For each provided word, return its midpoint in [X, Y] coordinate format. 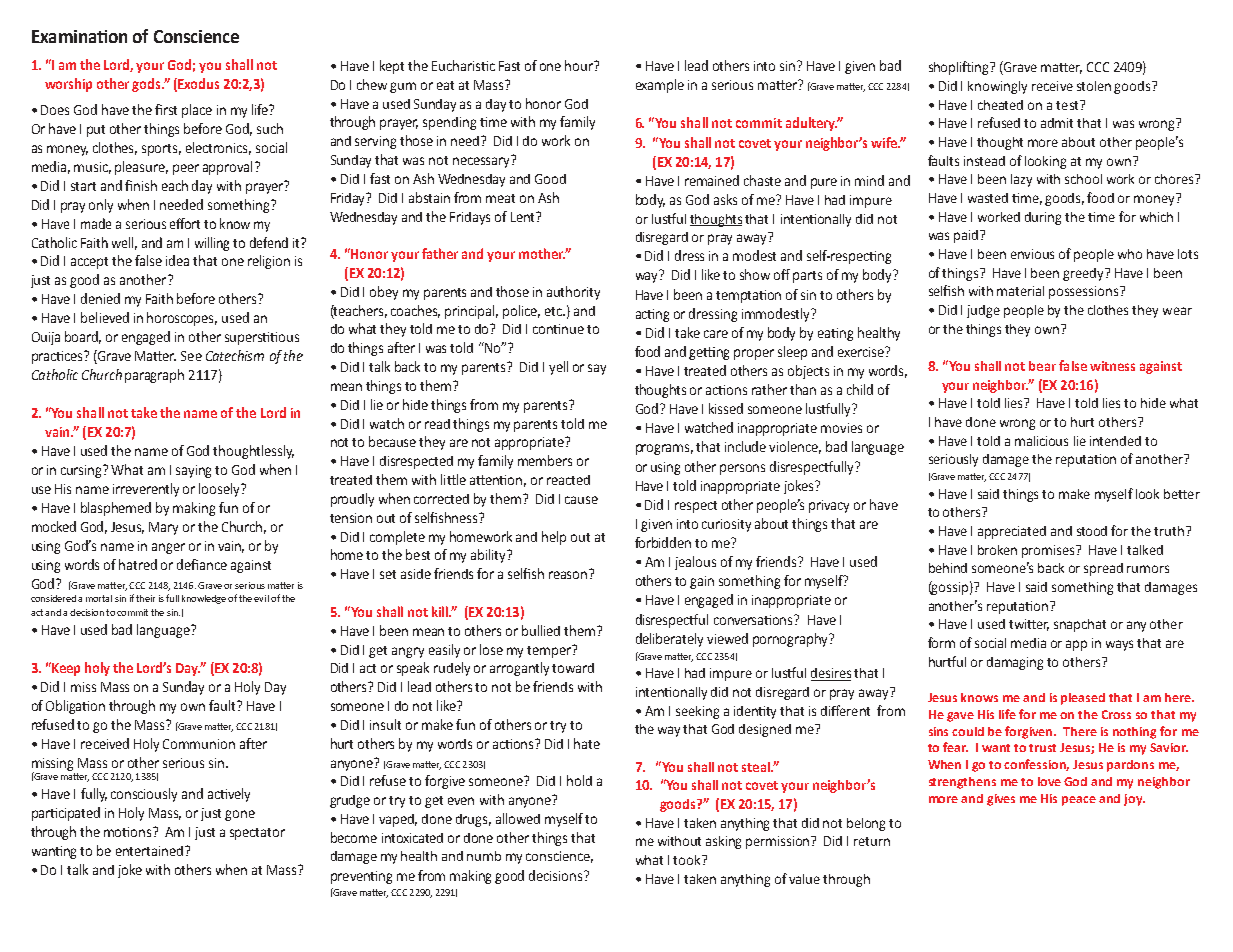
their [145, 598]
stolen [1094, 86]
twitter [1029, 625]
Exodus [197, 84]
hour [580, 65]
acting [652, 315]
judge [983, 311]
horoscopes [182, 319]
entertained [149, 851]
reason [569, 574]
